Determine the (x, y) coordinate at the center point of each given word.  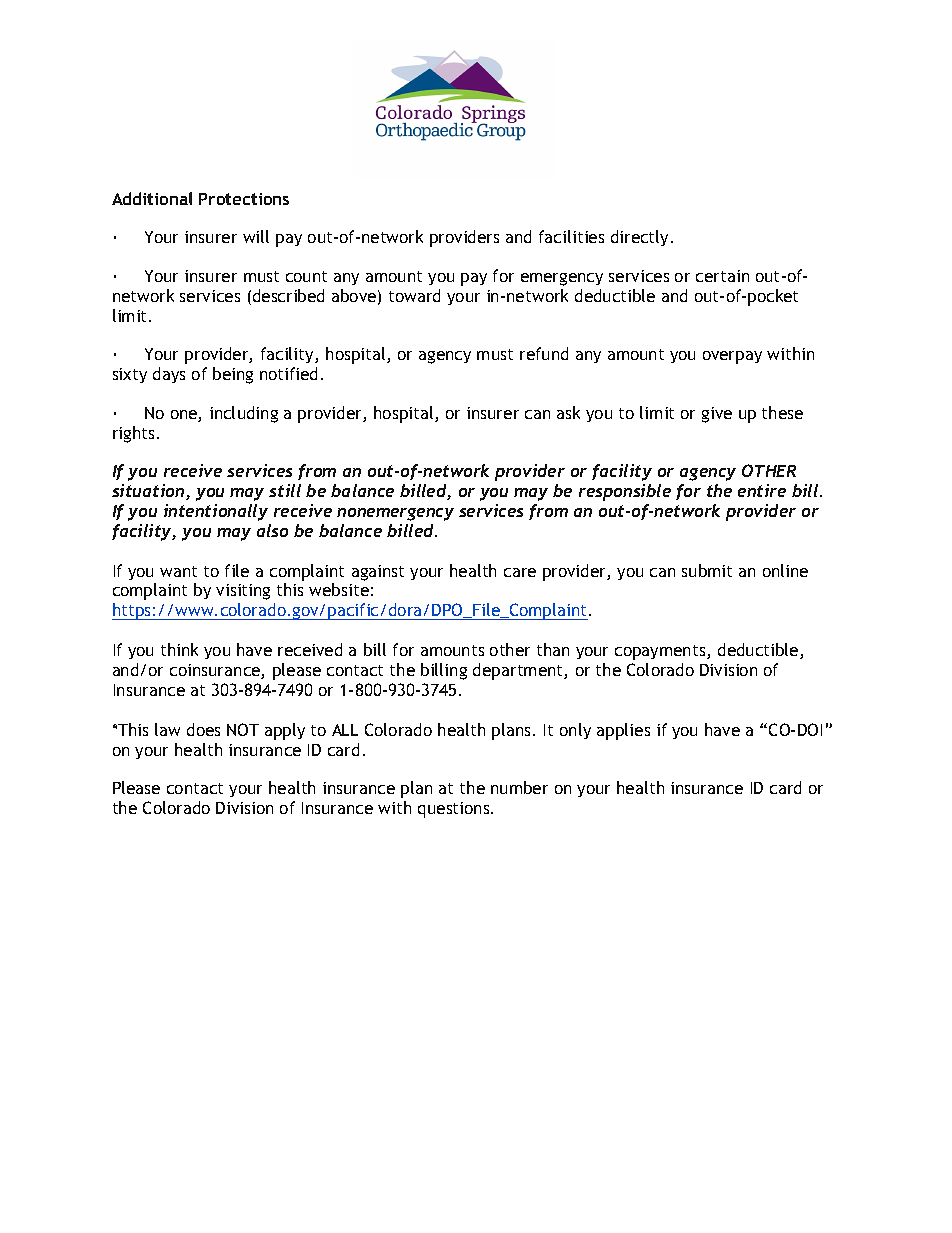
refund (544, 353)
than (553, 649)
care (520, 572)
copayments (661, 652)
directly (641, 238)
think (179, 649)
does (203, 729)
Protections (244, 199)
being (233, 375)
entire (762, 490)
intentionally (216, 512)
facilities (571, 236)
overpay (732, 357)
